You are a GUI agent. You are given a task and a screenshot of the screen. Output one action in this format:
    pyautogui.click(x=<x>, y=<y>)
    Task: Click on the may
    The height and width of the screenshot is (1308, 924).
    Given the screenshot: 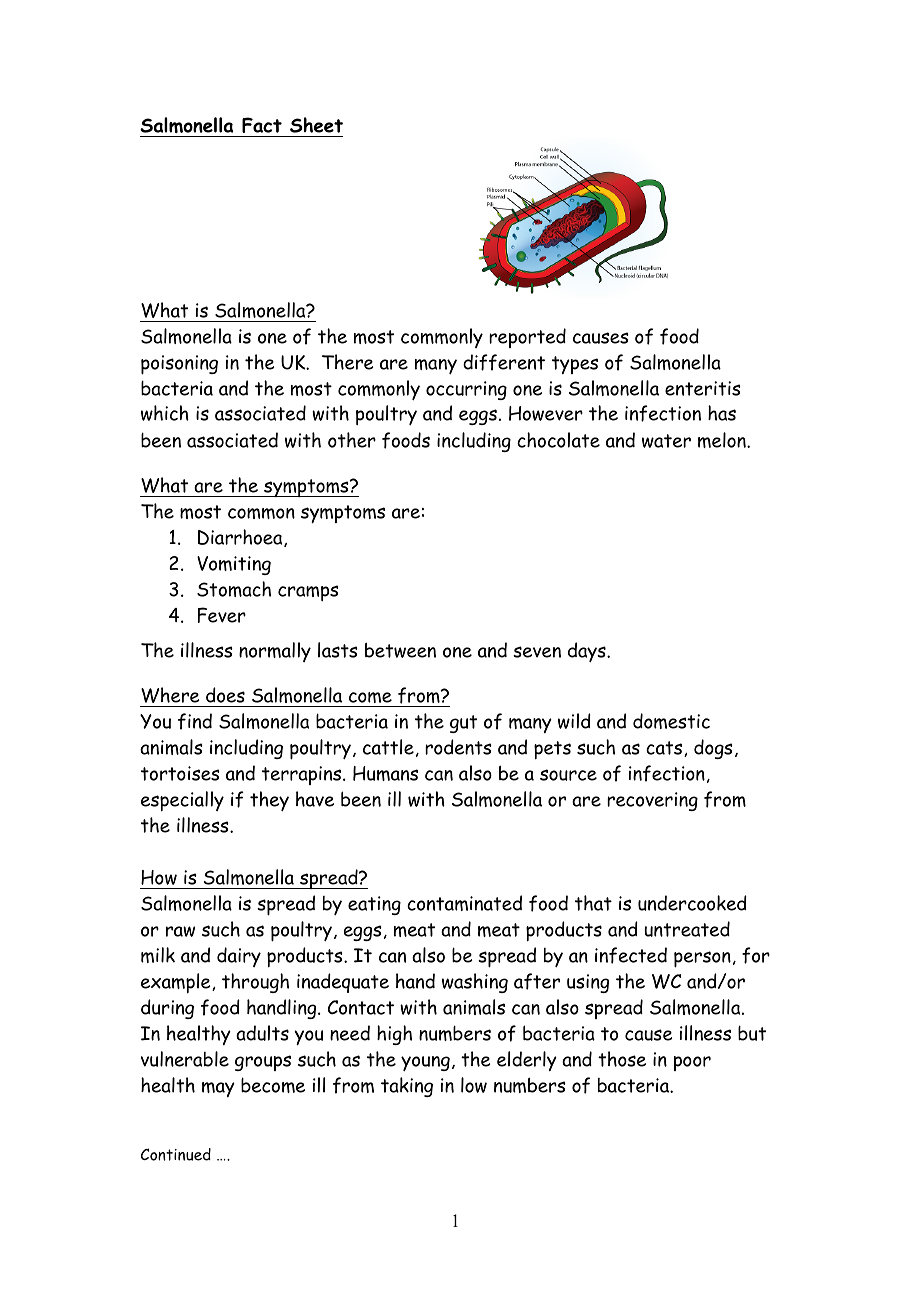 What is the action you would take?
    pyautogui.click(x=218, y=1089)
